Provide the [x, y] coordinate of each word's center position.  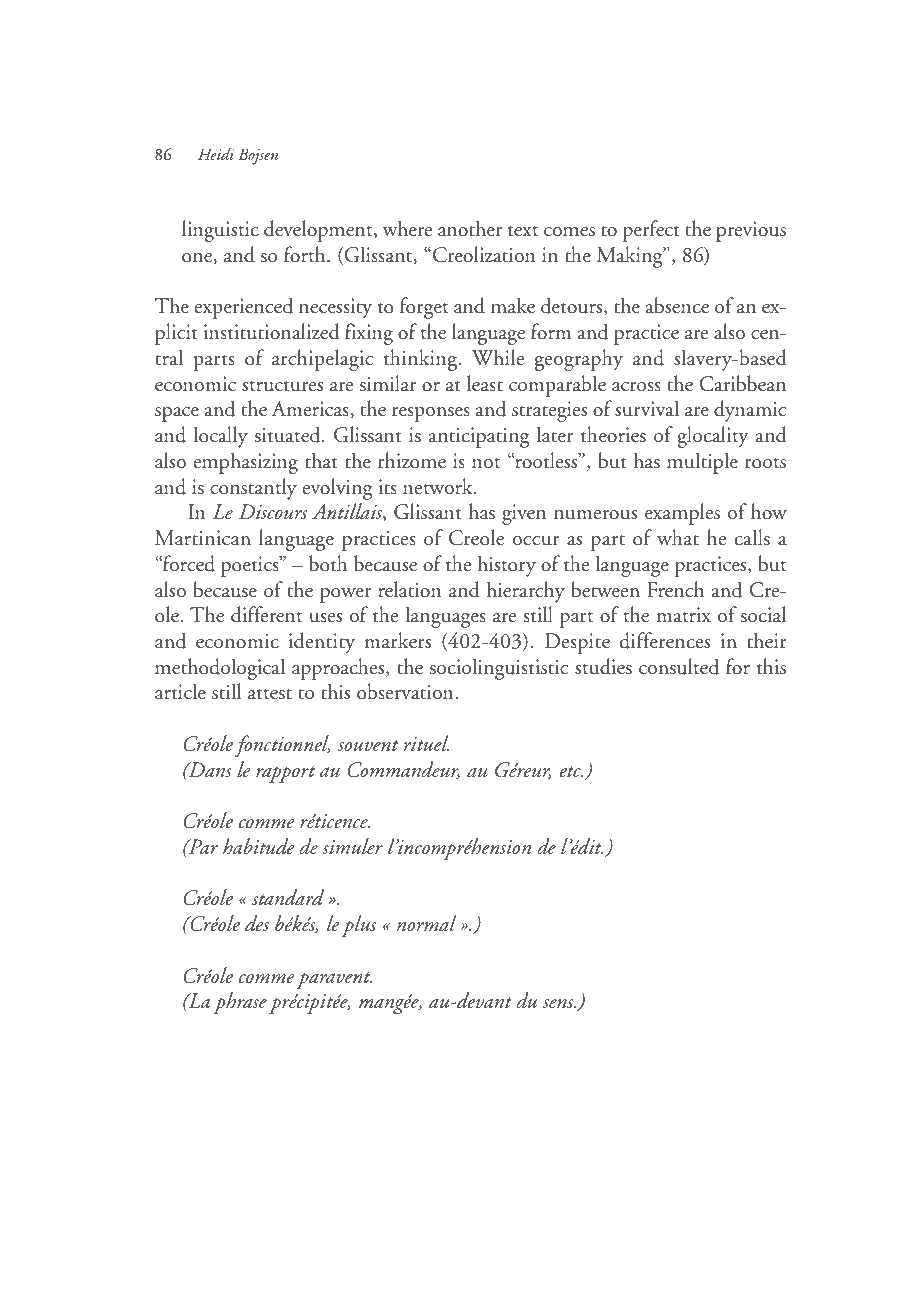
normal [426, 923]
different [266, 614]
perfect [651, 231]
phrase [240, 1003]
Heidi [216, 154]
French [675, 589]
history [506, 566]
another [470, 228]
